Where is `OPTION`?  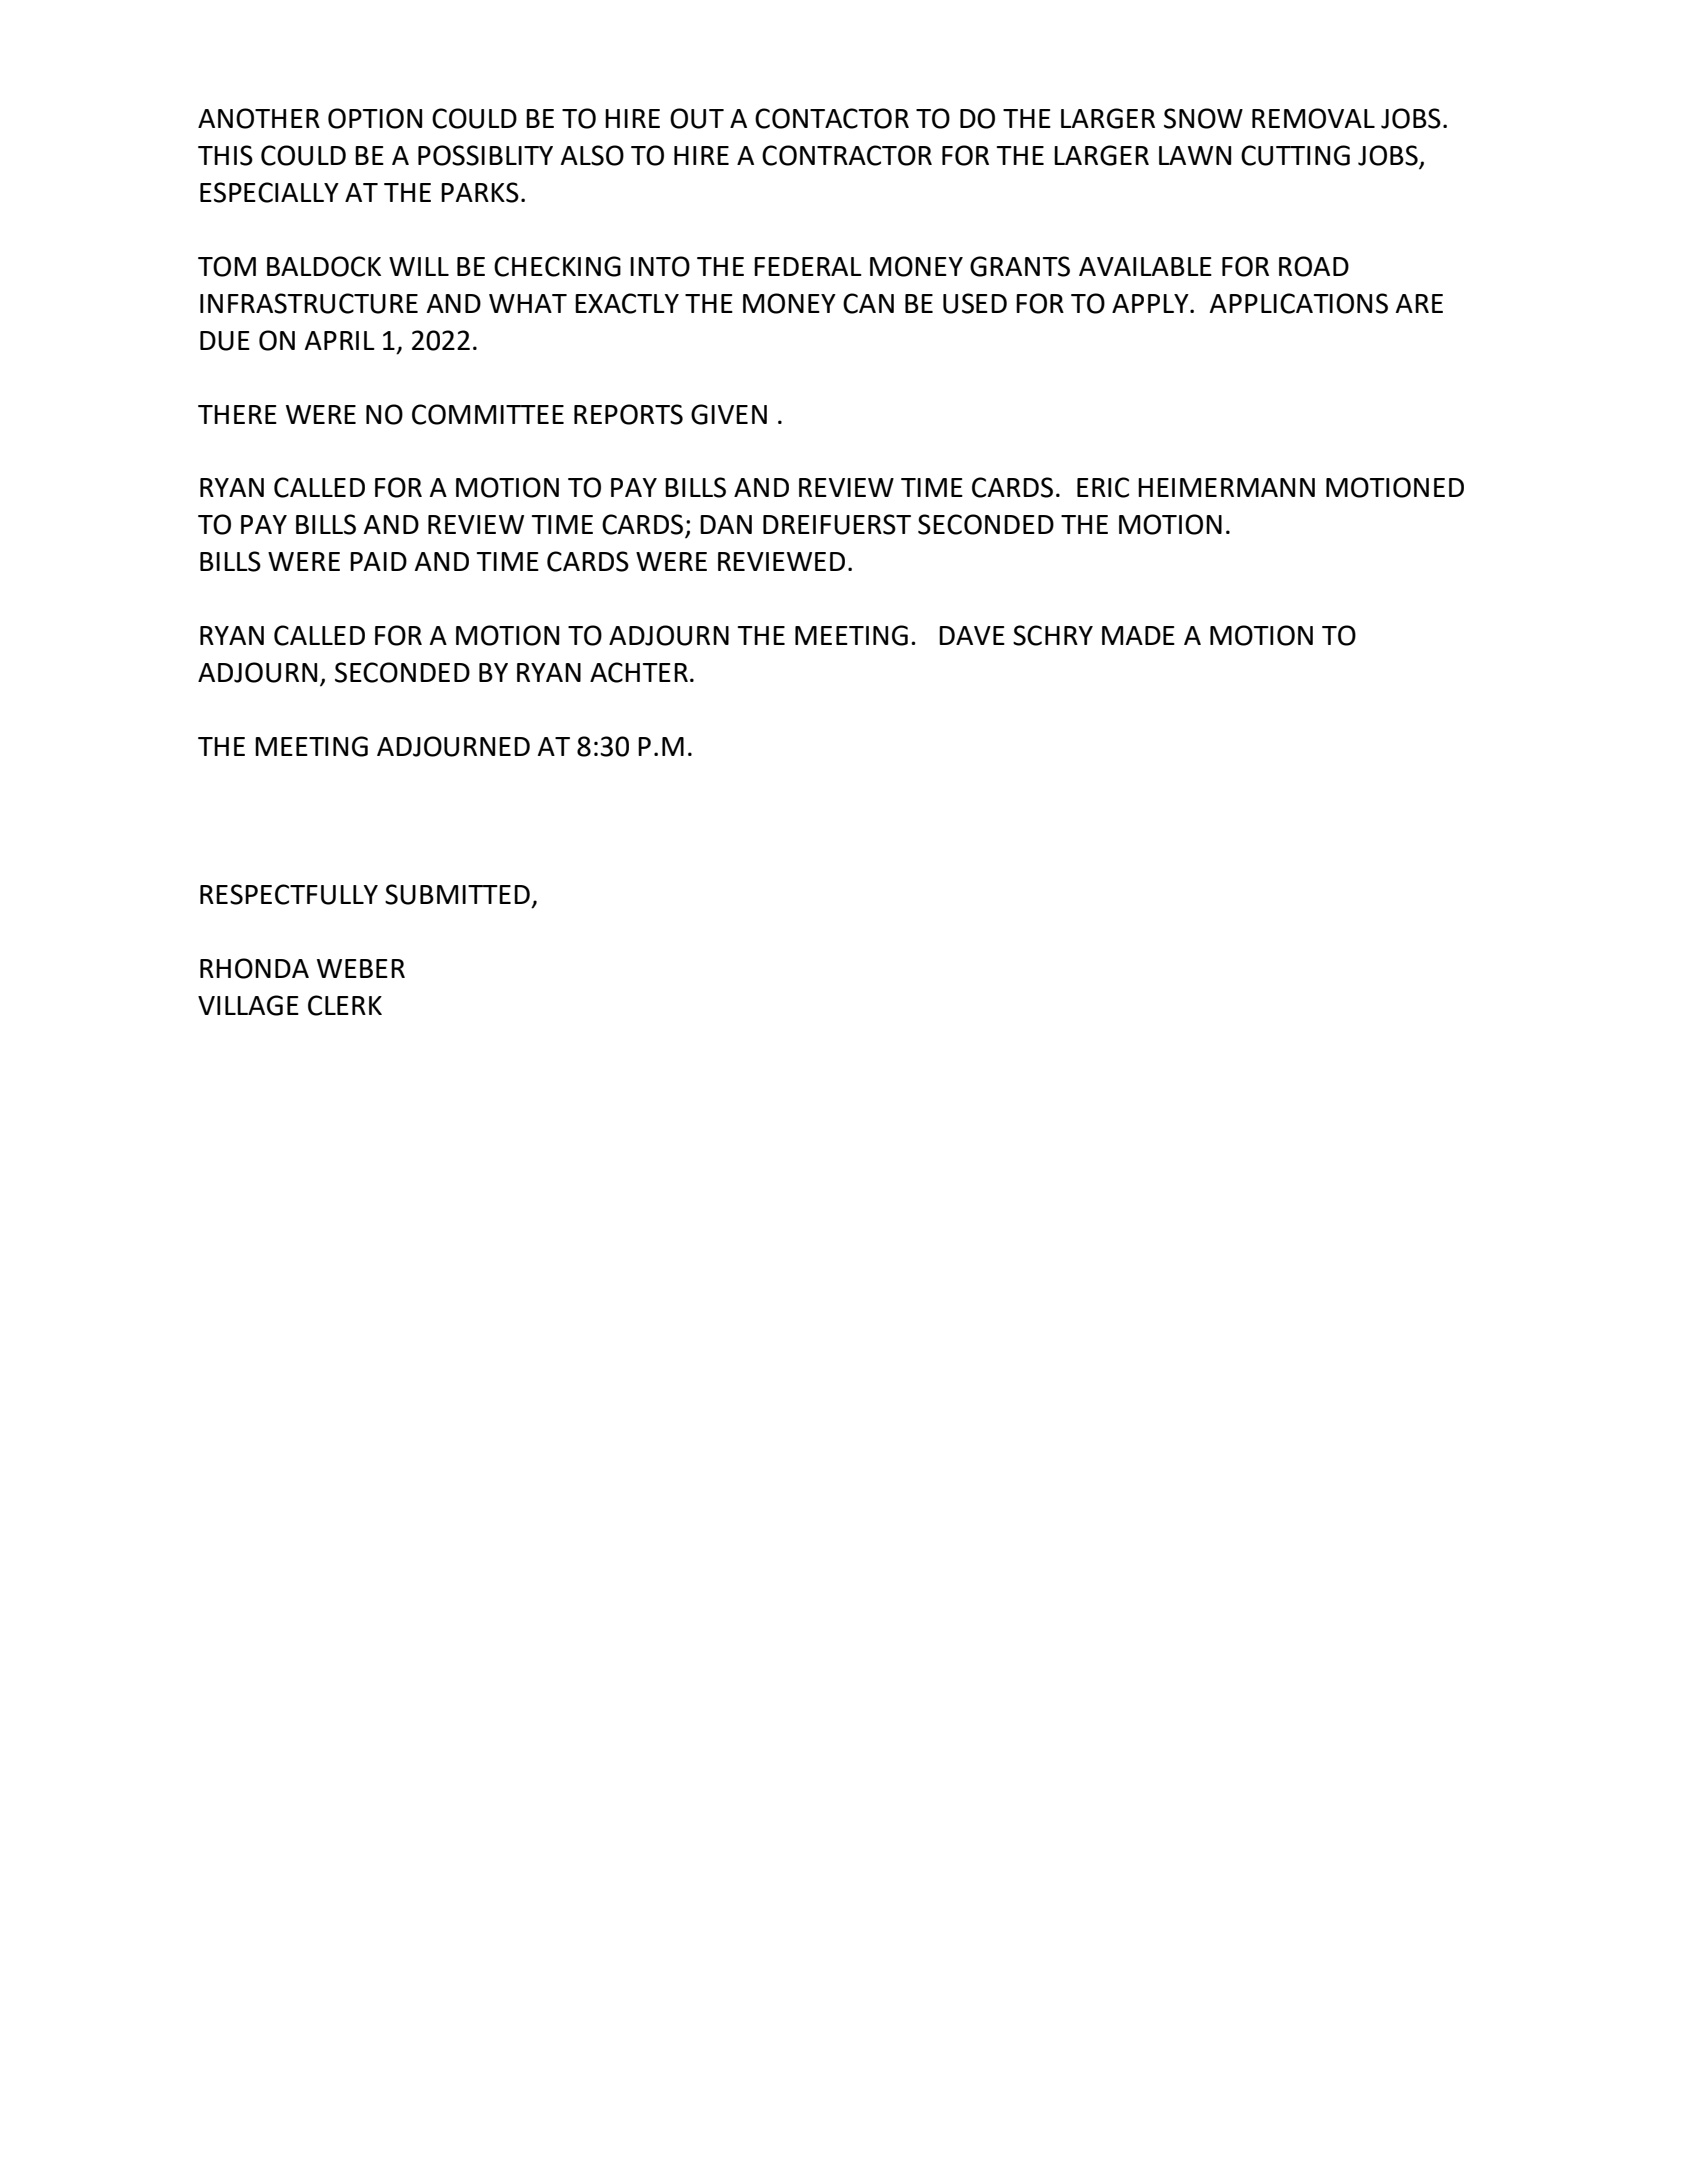 OPTION is located at coordinates (375, 118).
